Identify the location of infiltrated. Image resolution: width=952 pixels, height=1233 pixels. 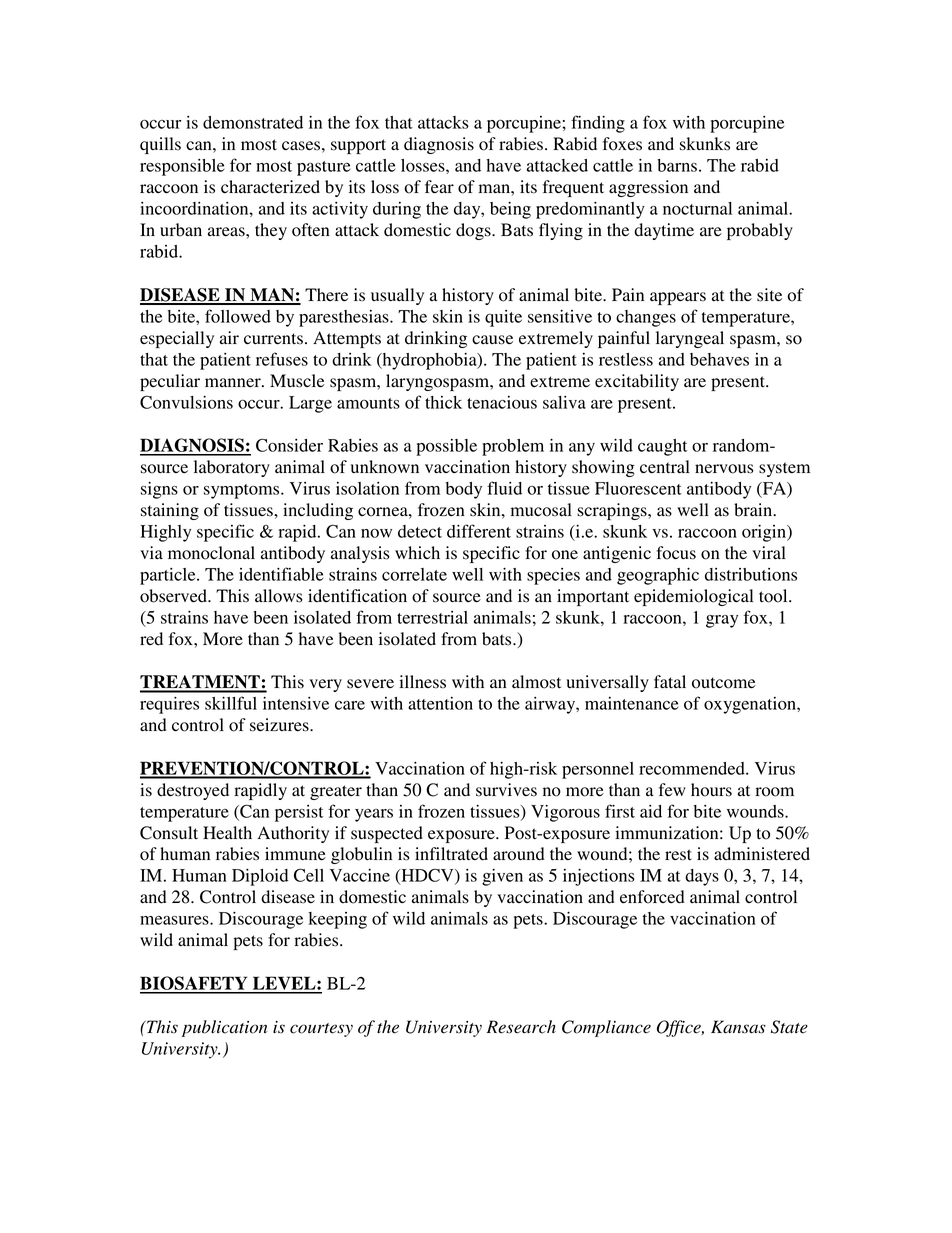
(451, 854).
